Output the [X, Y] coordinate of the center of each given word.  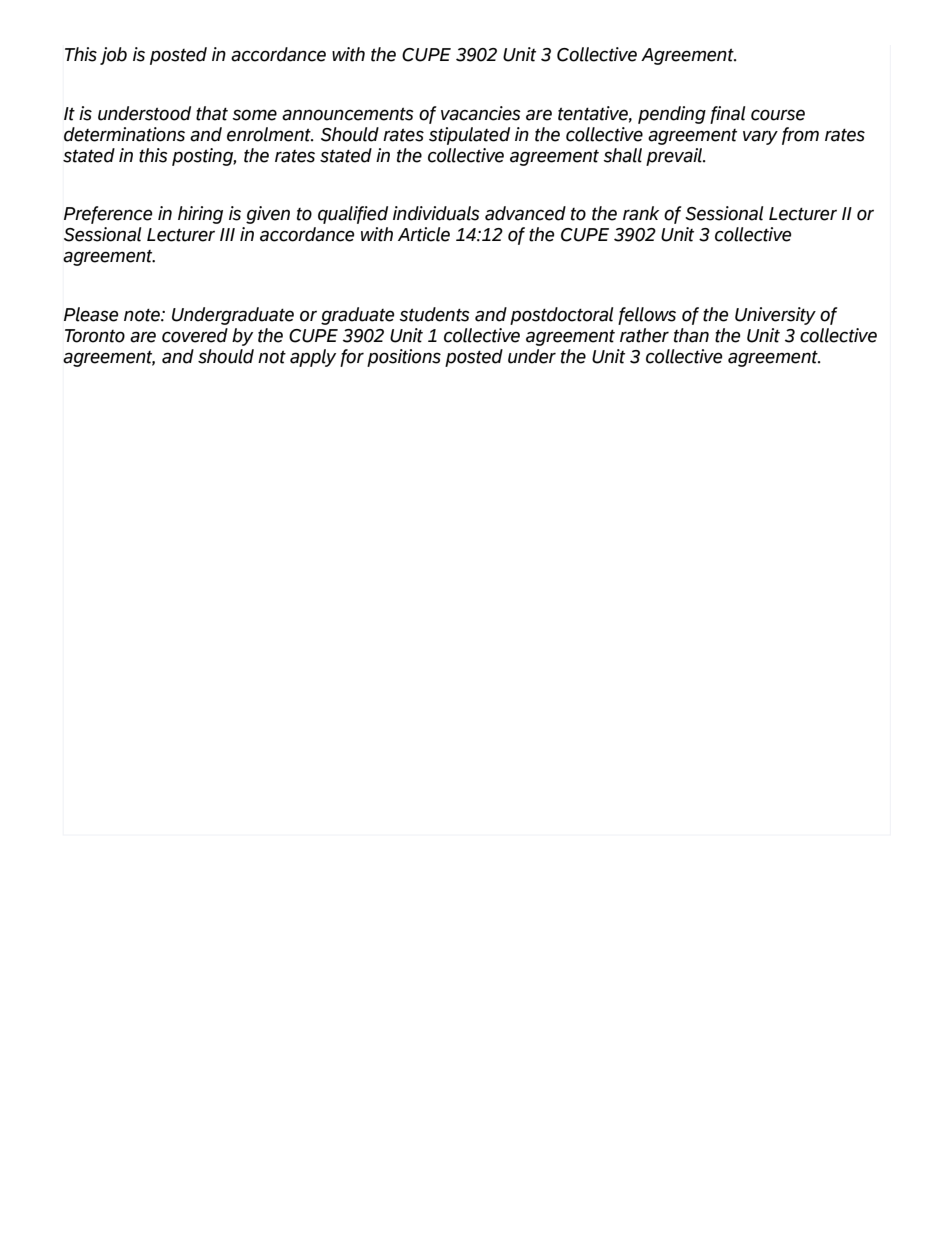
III [227, 234]
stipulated [469, 136]
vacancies [481, 113]
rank [641, 213]
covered [195, 335]
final [727, 115]
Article [424, 234]
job [113, 56]
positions [404, 358]
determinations [124, 134]
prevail [675, 157]
